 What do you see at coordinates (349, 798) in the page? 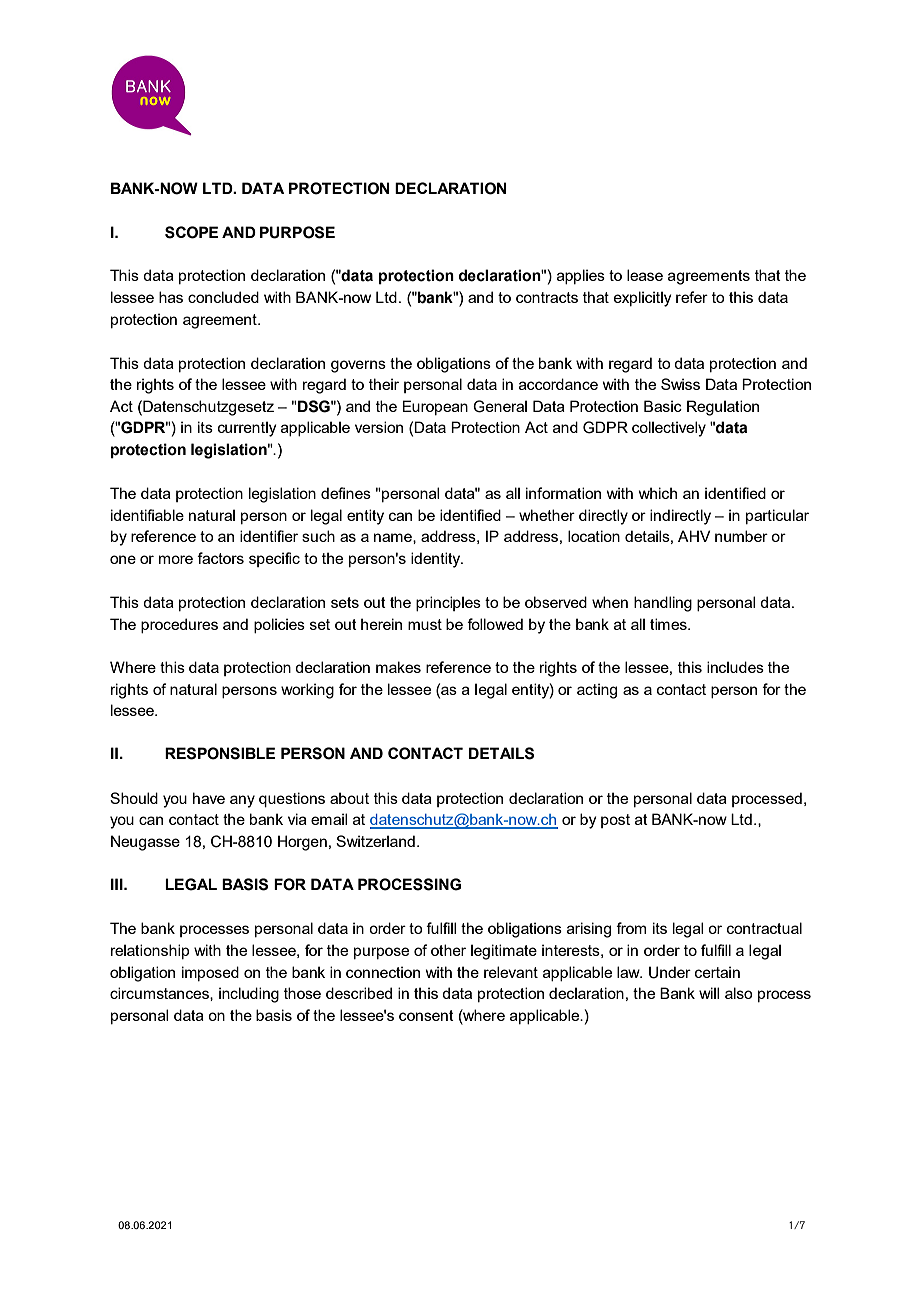
I see `about` at bounding box center [349, 798].
